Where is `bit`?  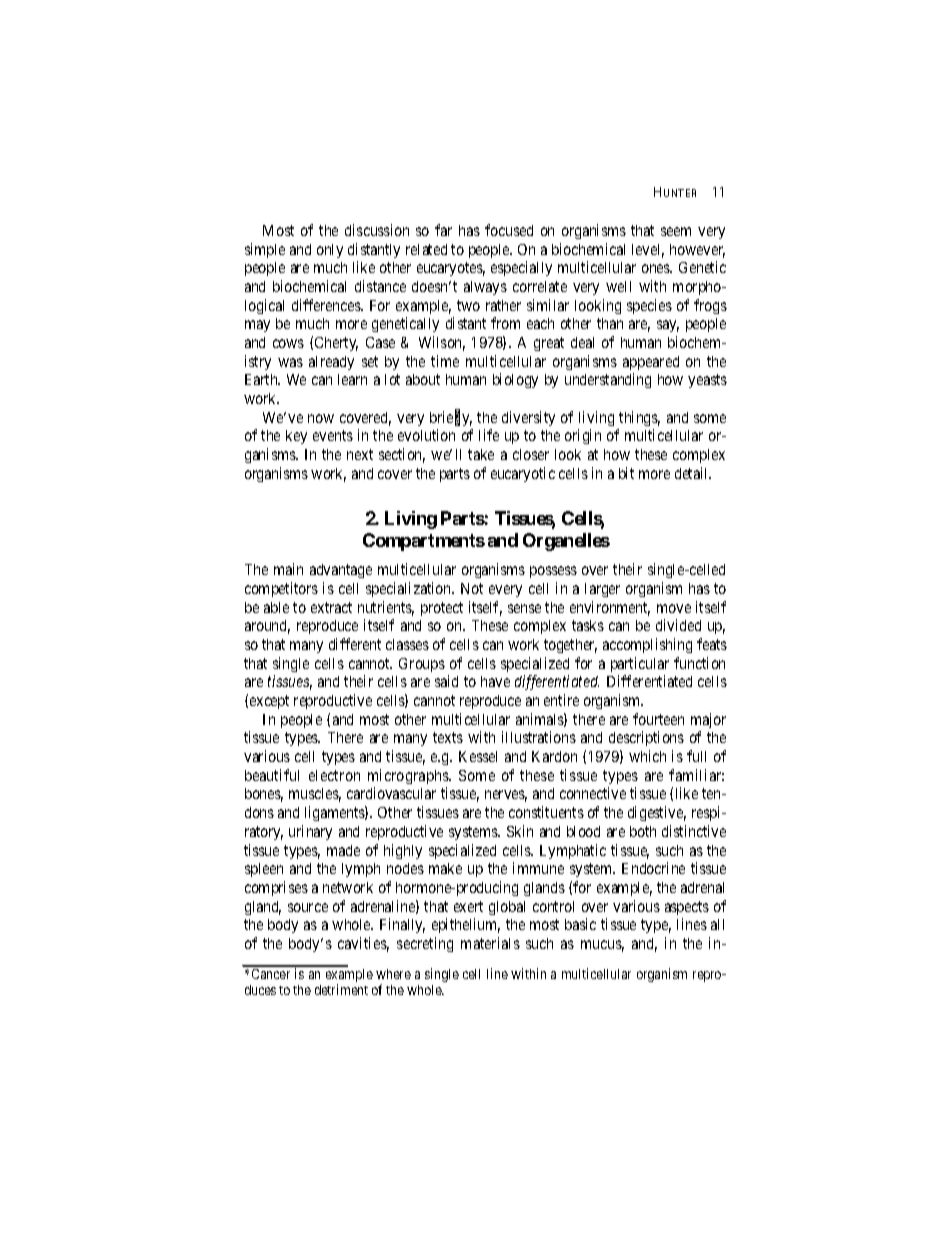 bit is located at coordinates (626, 473).
